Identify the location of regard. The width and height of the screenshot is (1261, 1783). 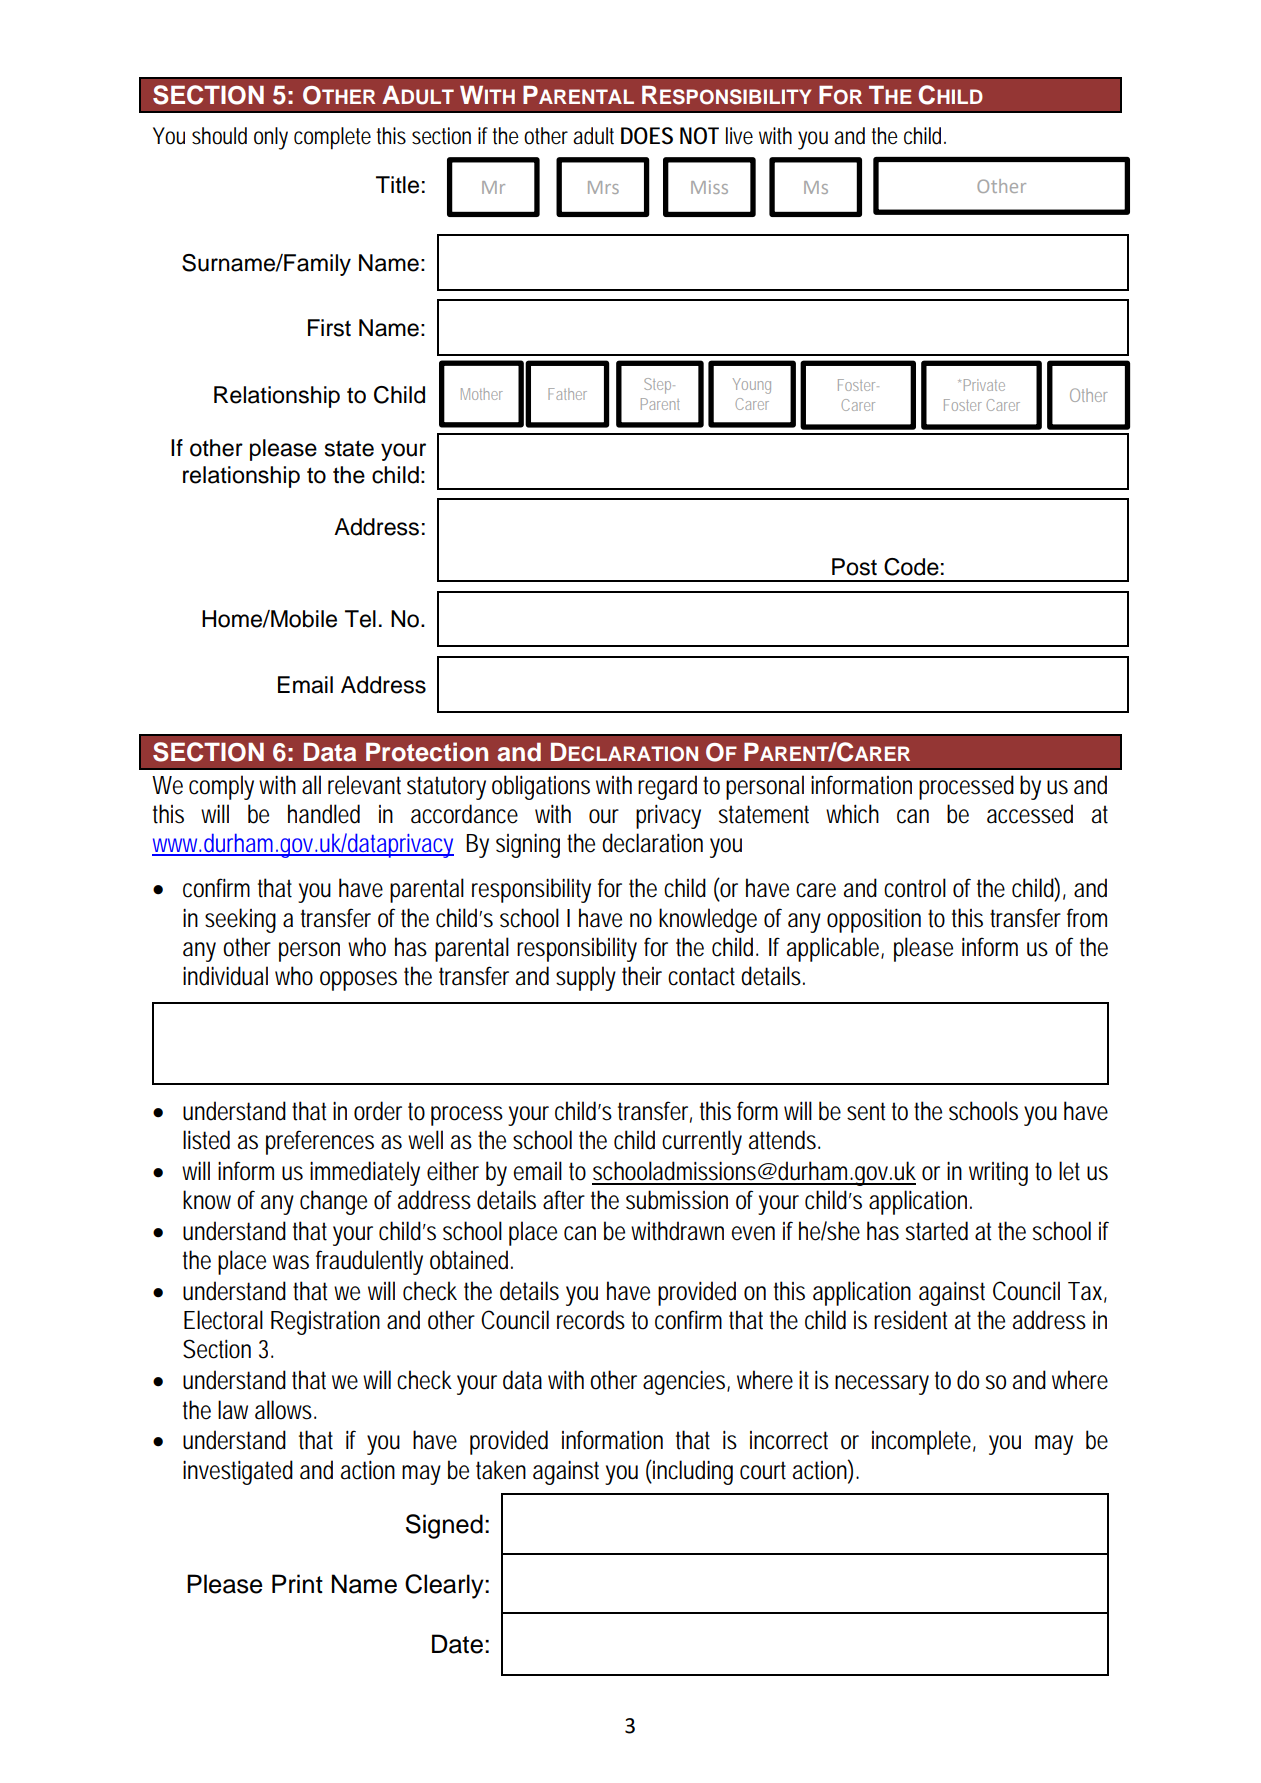
(667, 787).
